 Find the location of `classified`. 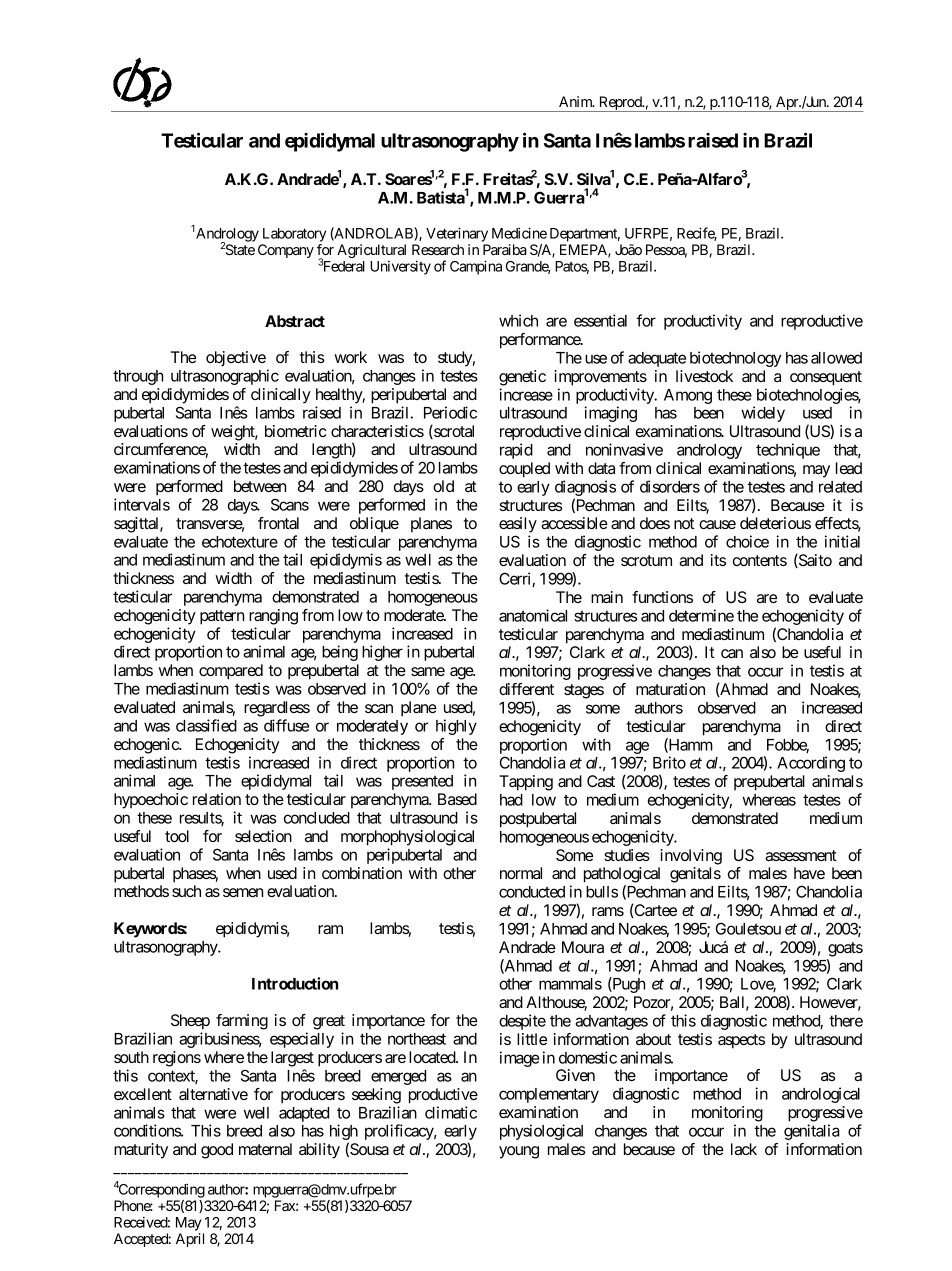

classified is located at coordinates (206, 725).
